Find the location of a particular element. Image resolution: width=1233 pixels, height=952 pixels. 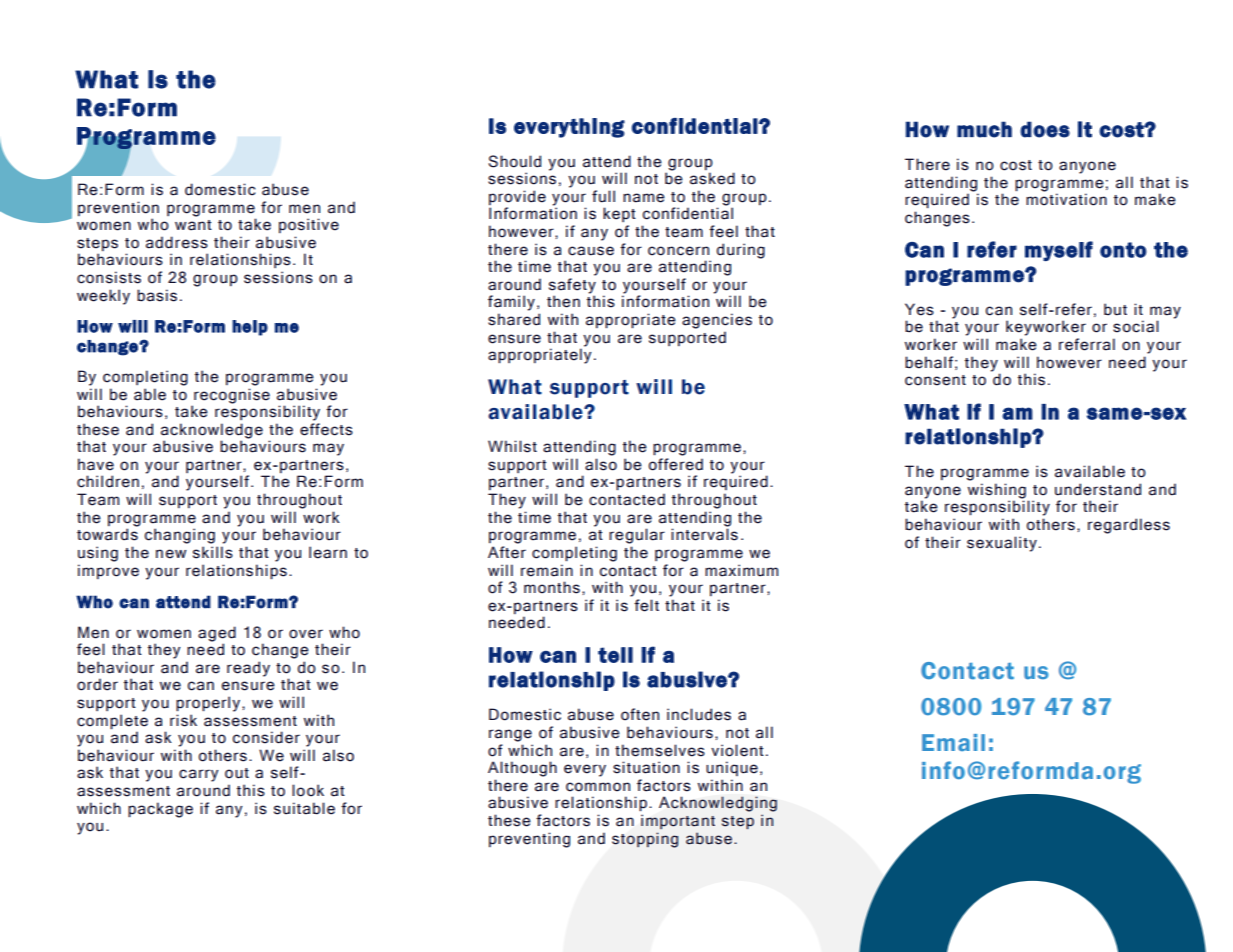

much is located at coordinates (984, 129).
